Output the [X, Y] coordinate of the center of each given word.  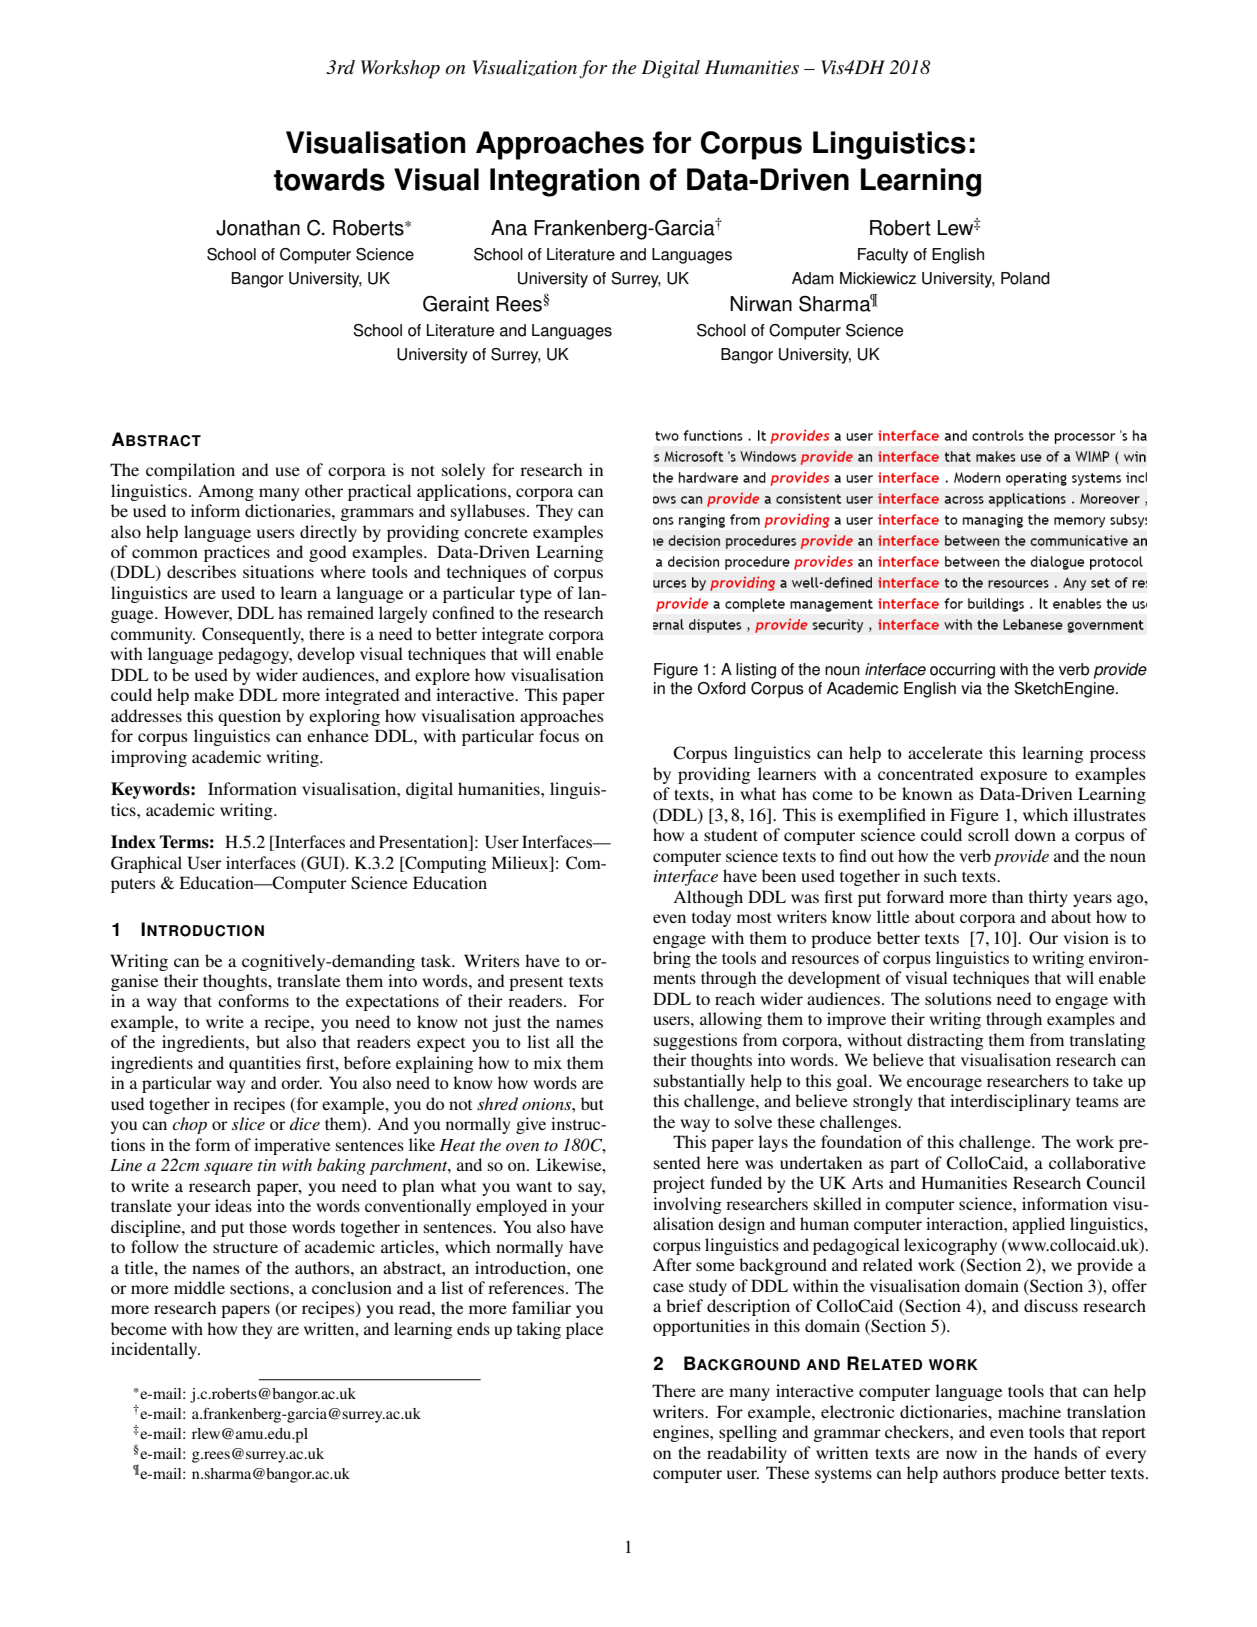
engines [682, 1433]
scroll [988, 834]
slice [248, 1123]
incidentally [155, 1350]
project [679, 1184]
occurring [962, 671]
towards [329, 179]
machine [1029, 1411]
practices [237, 553]
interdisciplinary [1010, 1102]
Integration [565, 182]
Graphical [146, 864]
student [731, 834]
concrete [496, 533]
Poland [1025, 278]
